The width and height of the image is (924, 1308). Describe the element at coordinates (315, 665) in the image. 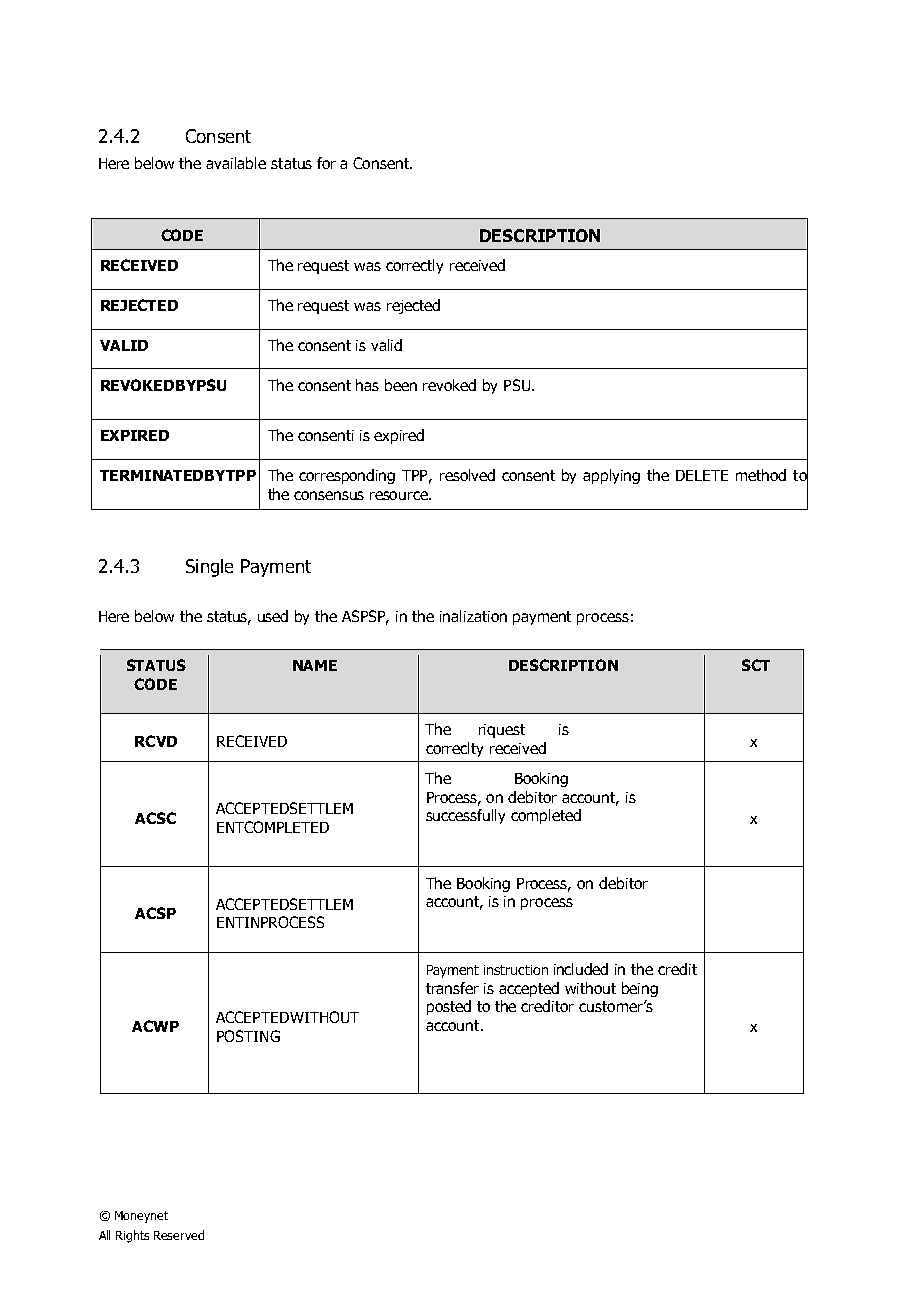

I see `NAME` at that location.
